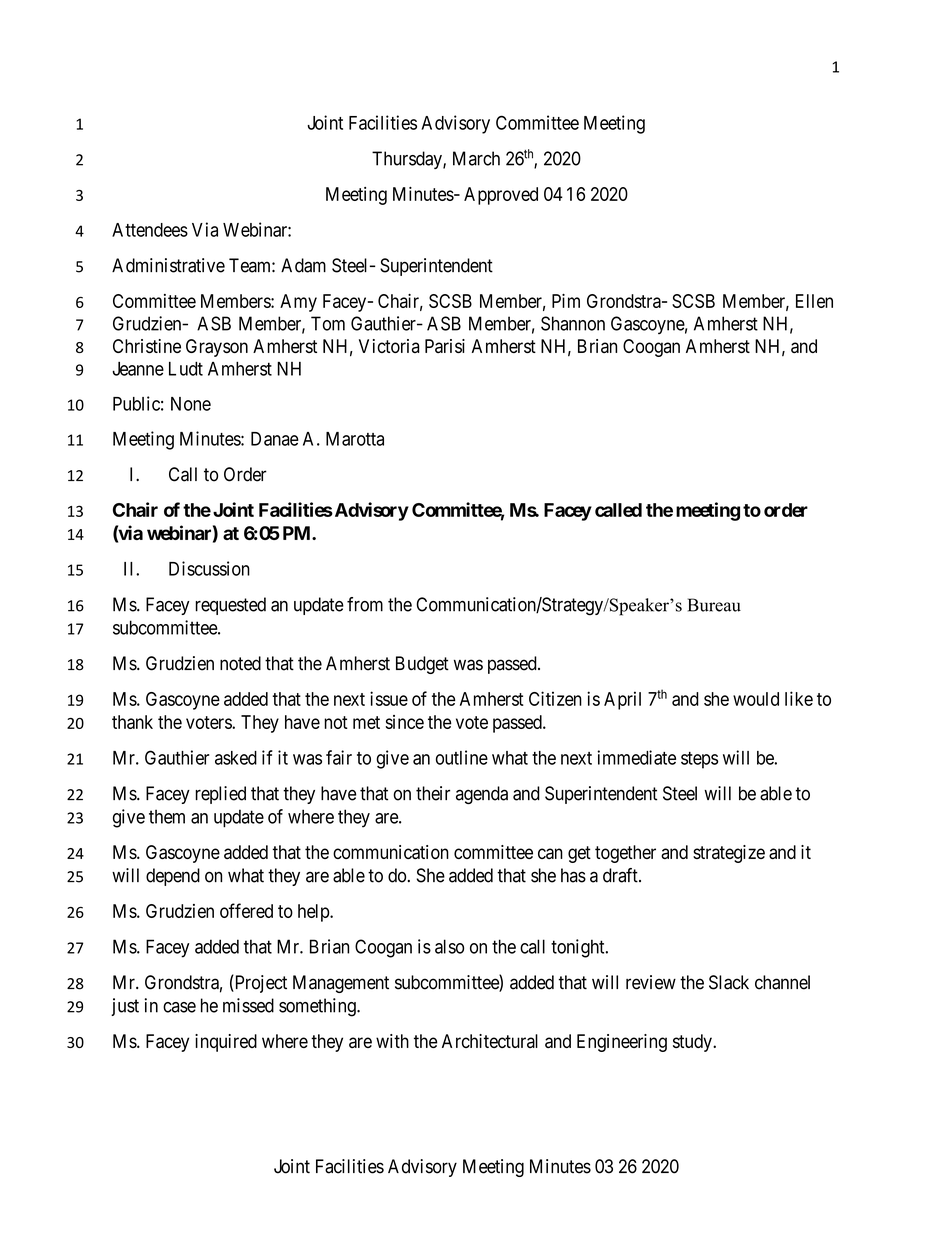 This screenshot has height=1233, width=952. I want to click on March, so click(476, 158).
